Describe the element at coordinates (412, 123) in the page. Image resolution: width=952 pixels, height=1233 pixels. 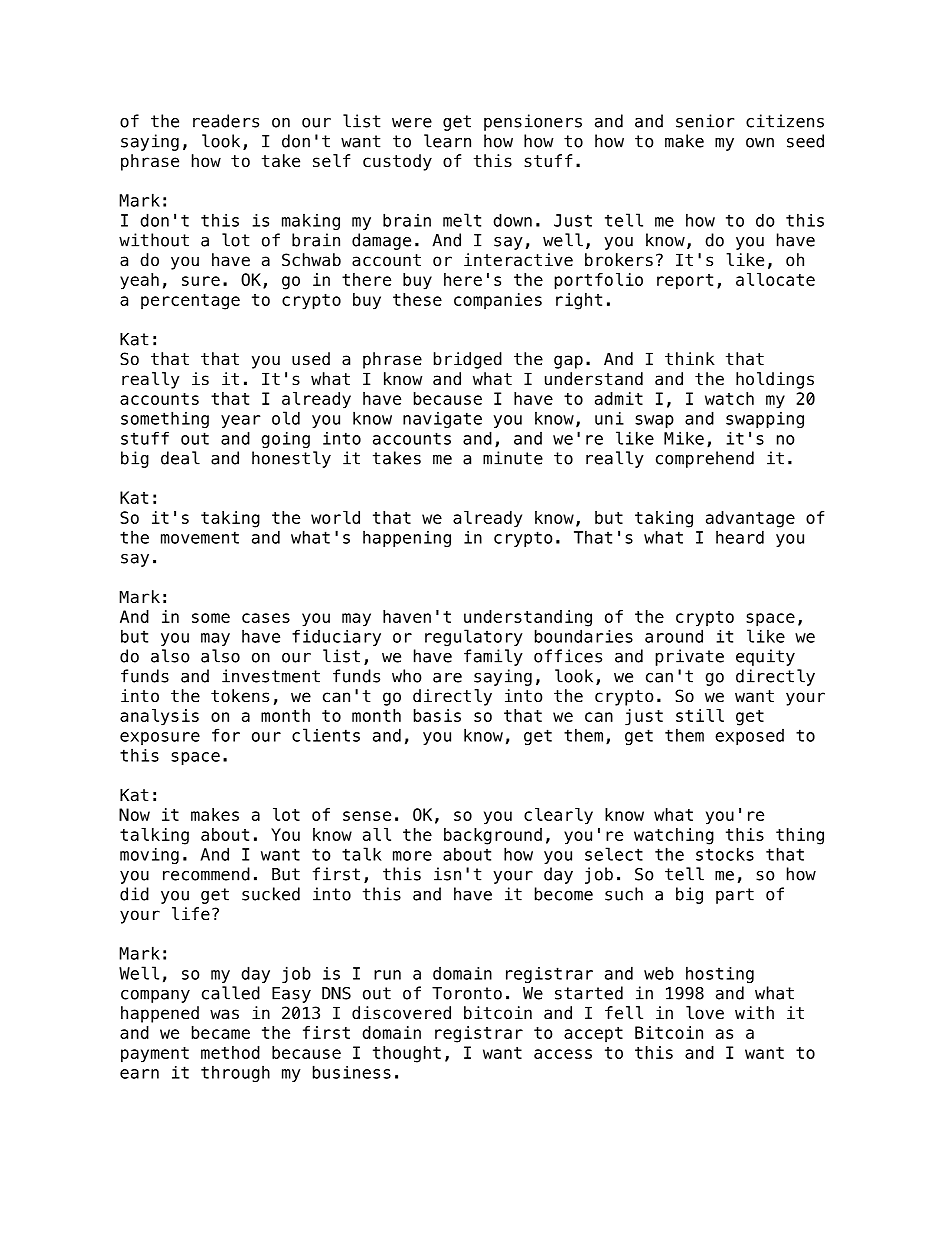
I see `were` at that location.
